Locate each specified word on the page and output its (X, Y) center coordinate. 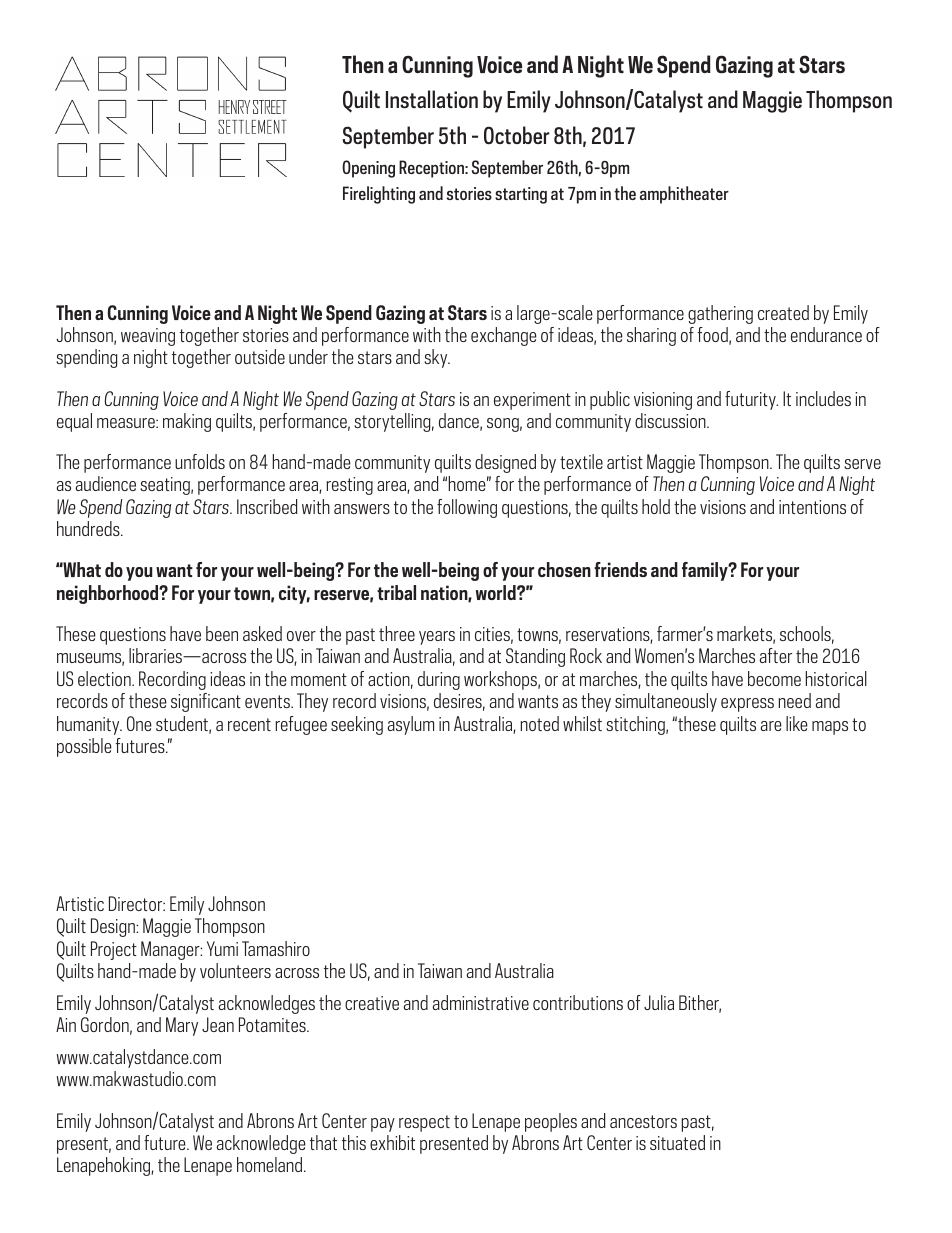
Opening (368, 169)
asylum (411, 725)
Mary (182, 1026)
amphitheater (684, 195)
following (467, 508)
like (797, 723)
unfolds (200, 461)
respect (424, 1123)
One (139, 723)
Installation (432, 99)
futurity (751, 400)
